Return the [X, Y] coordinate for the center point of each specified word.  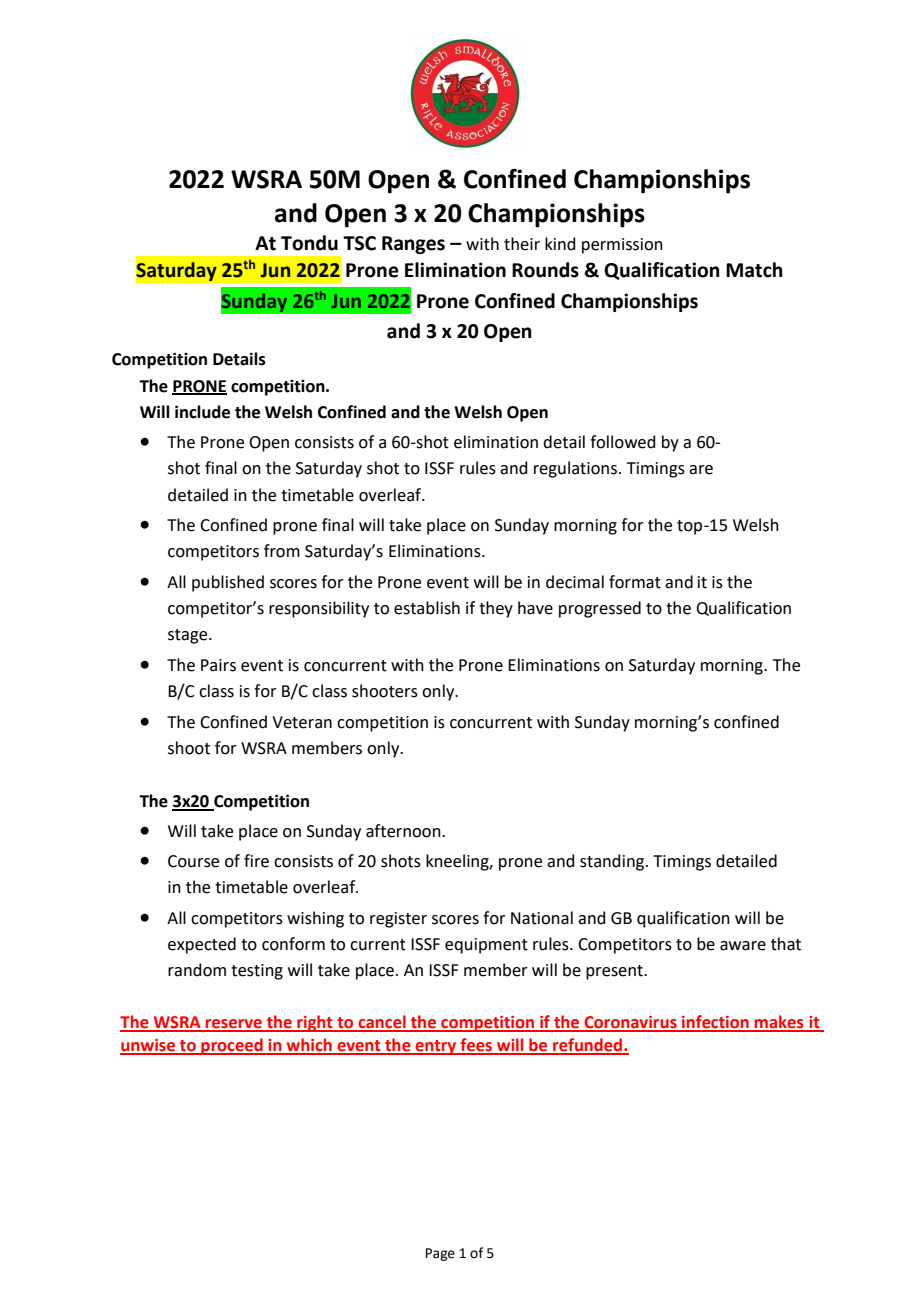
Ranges [413, 245]
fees [476, 1046]
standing [613, 862]
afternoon [404, 831]
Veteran [302, 722]
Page [440, 1254]
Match [754, 270]
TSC [359, 243]
